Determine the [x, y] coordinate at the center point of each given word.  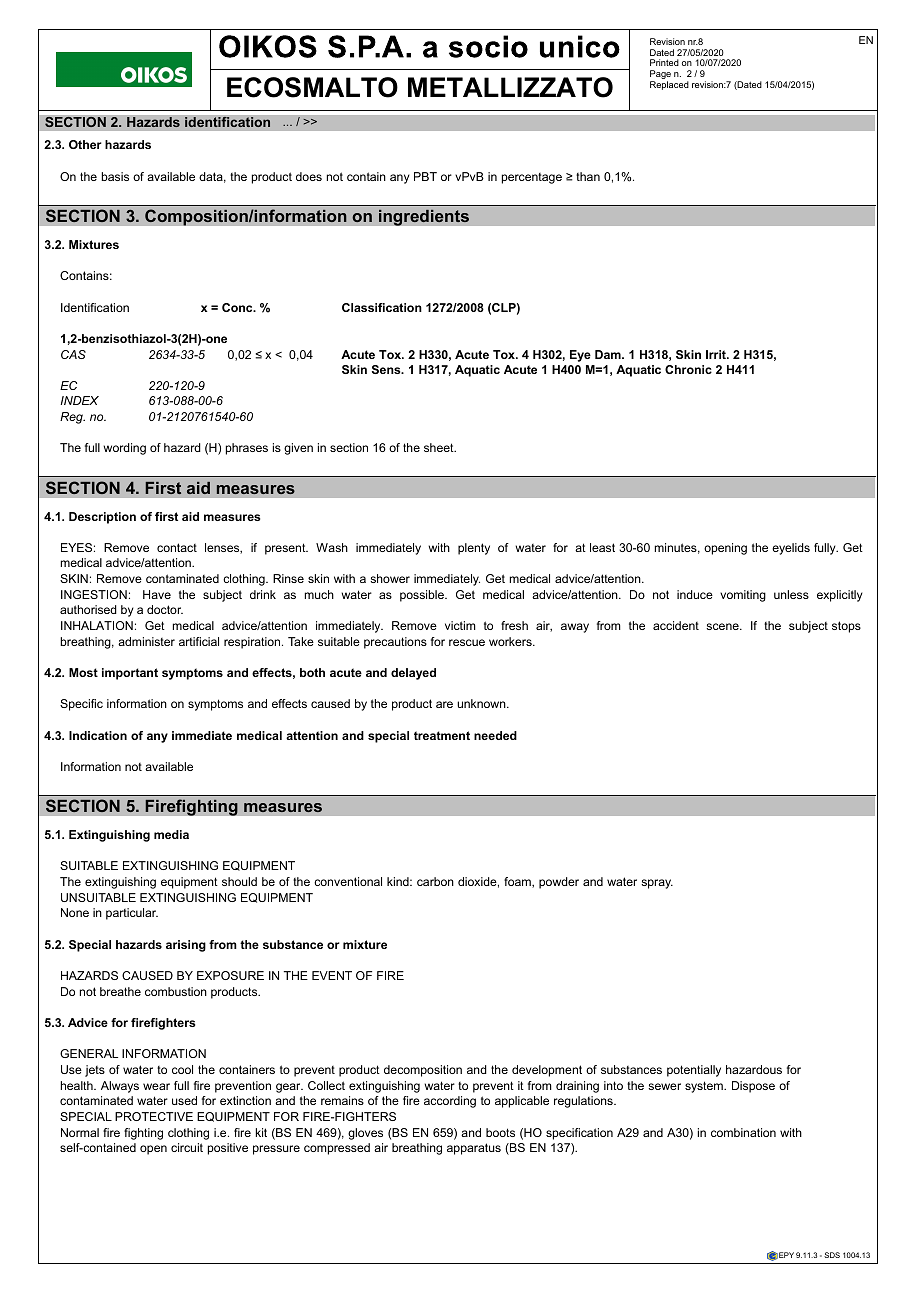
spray [657, 884]
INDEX [79, 400]
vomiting [743, 596]
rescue [467, 642]
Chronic [688, 369]
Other [85, 144]
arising [186, 946]
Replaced [669, 85]
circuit [187, 1147]
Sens [387, 369]
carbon [435, 881]
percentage [532, 178]
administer [146, 641]
